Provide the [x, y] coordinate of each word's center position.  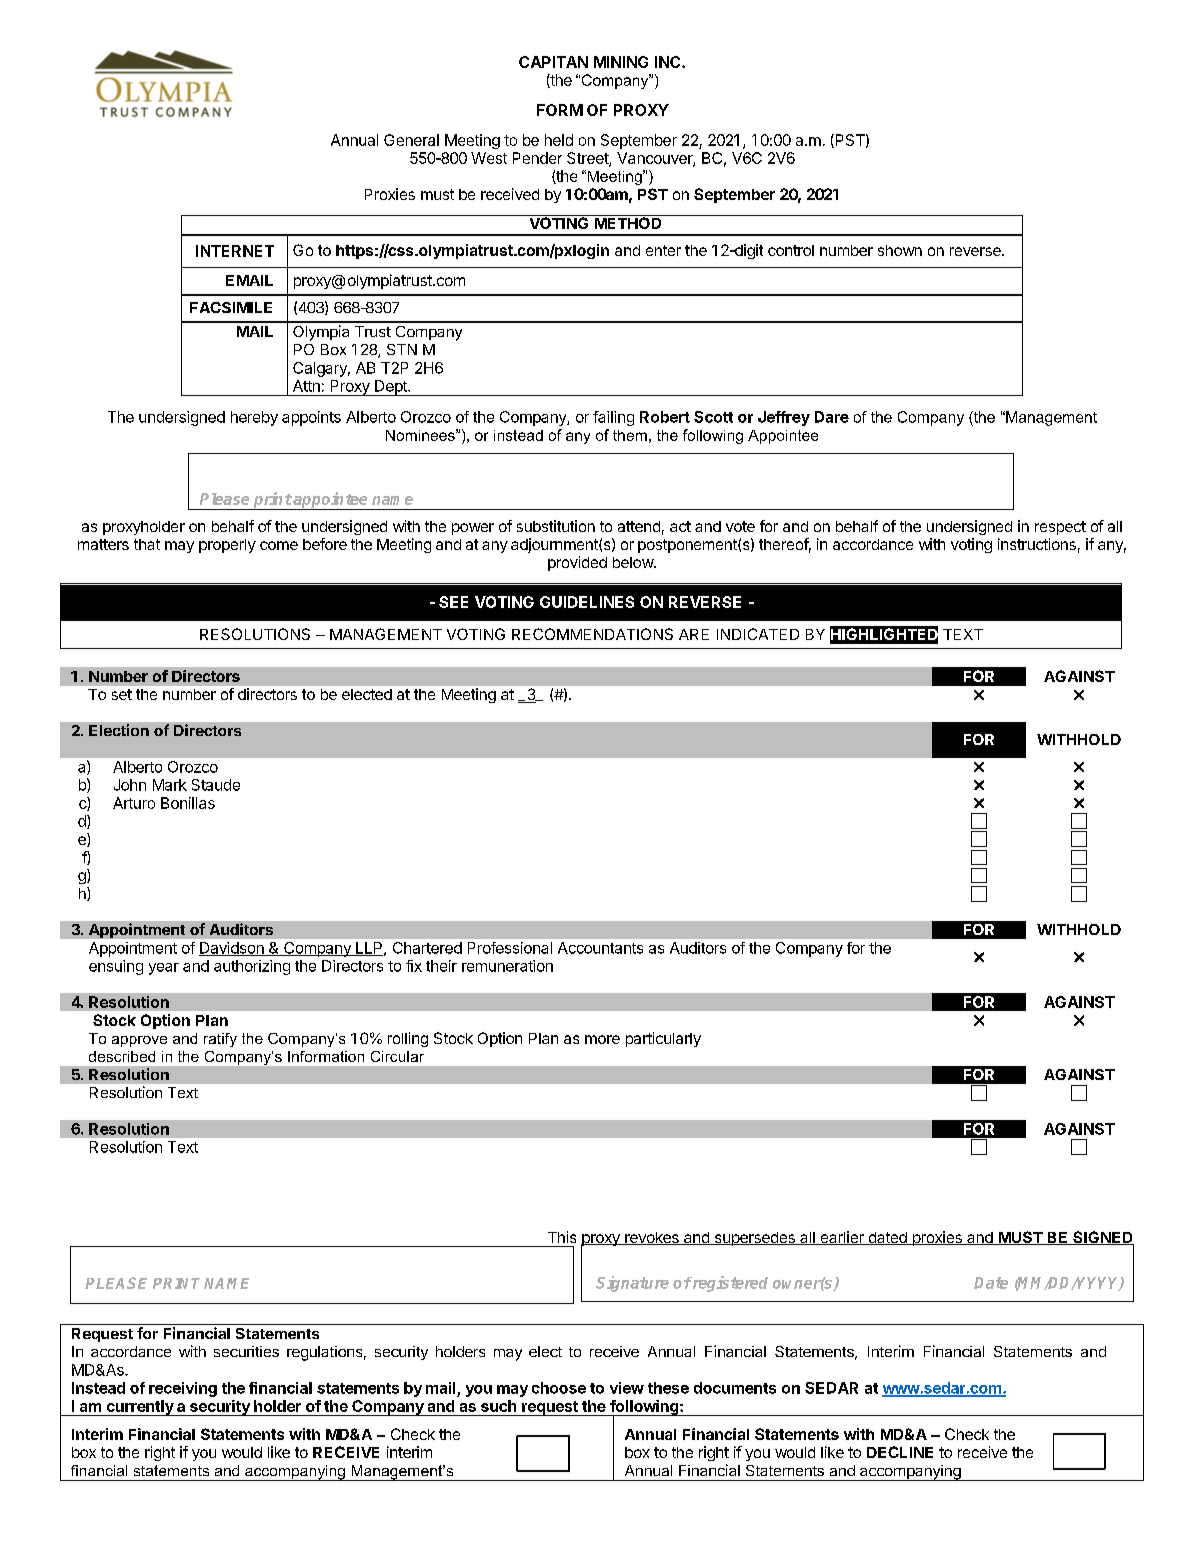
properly [227, 546]
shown [900, 250]
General [411, 140]
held [559, 140]
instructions [1037, 544]
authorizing [252, 967]
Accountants [600, 948]
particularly [663, 1039]
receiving [183, 1389]
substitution [556, 526]
